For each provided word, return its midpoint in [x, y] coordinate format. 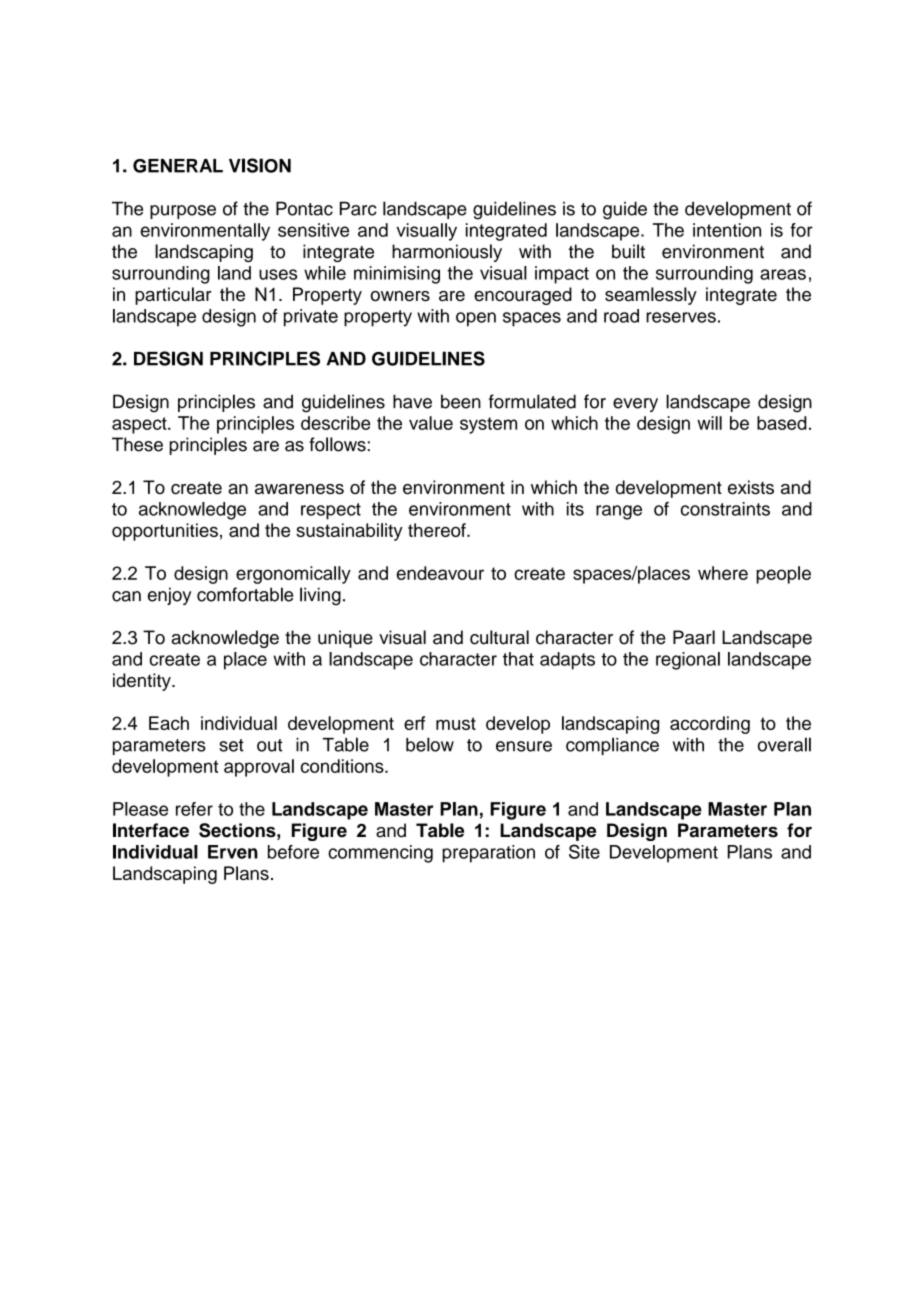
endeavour [440, 573]
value [431, 423]
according [710, 725]
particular [173, 296]
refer [194, 809]
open [476, 319]
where [723, 573]
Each [169, 723]
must [456, 723]
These [137, 444]
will [709, 423]
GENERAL [178, 166]
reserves [681, 317]
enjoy [169, 596]
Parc [358, 208]
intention [727, 230]
